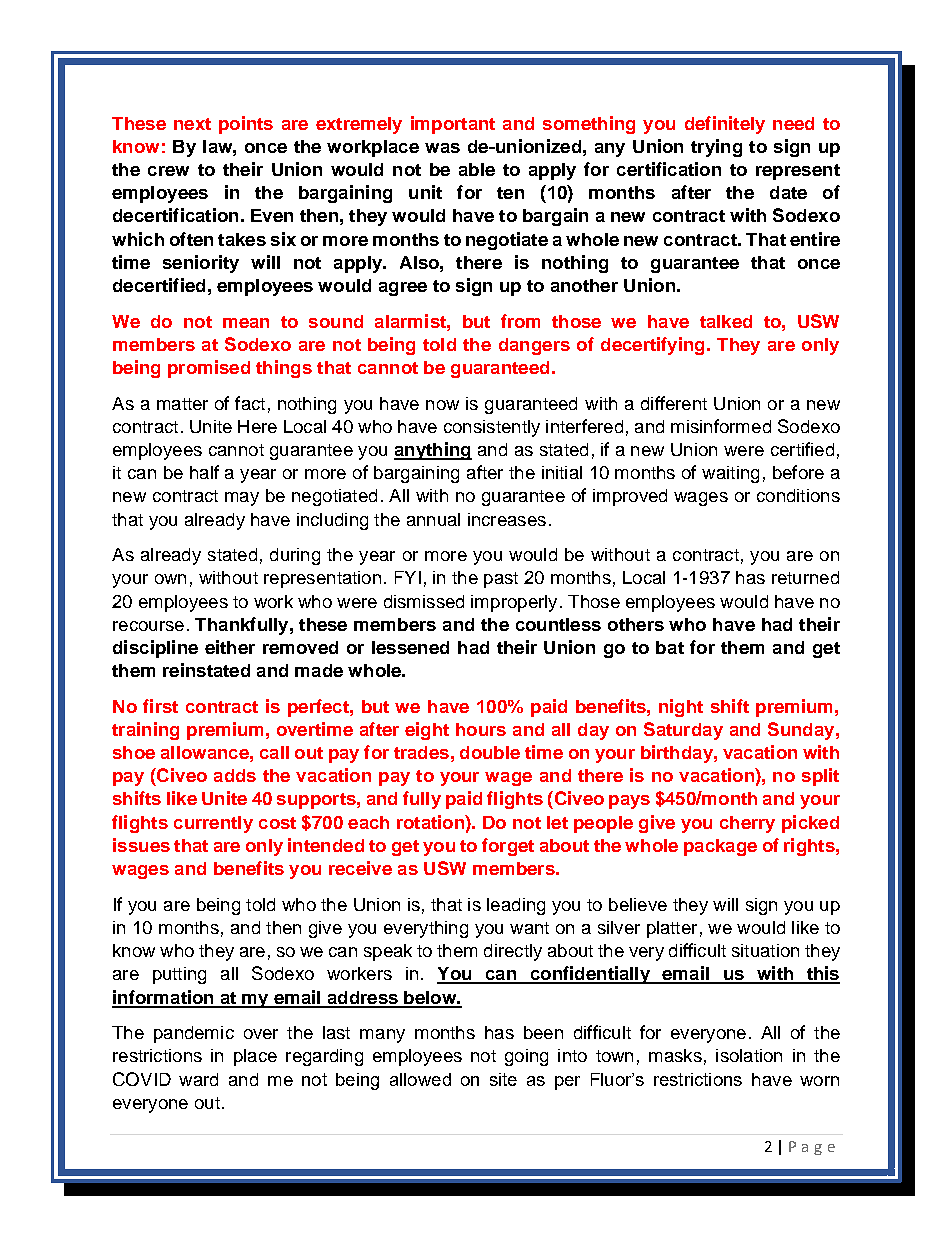 This screenshot has width=952, height=1233. I want to click on able, so click(477, 169).
